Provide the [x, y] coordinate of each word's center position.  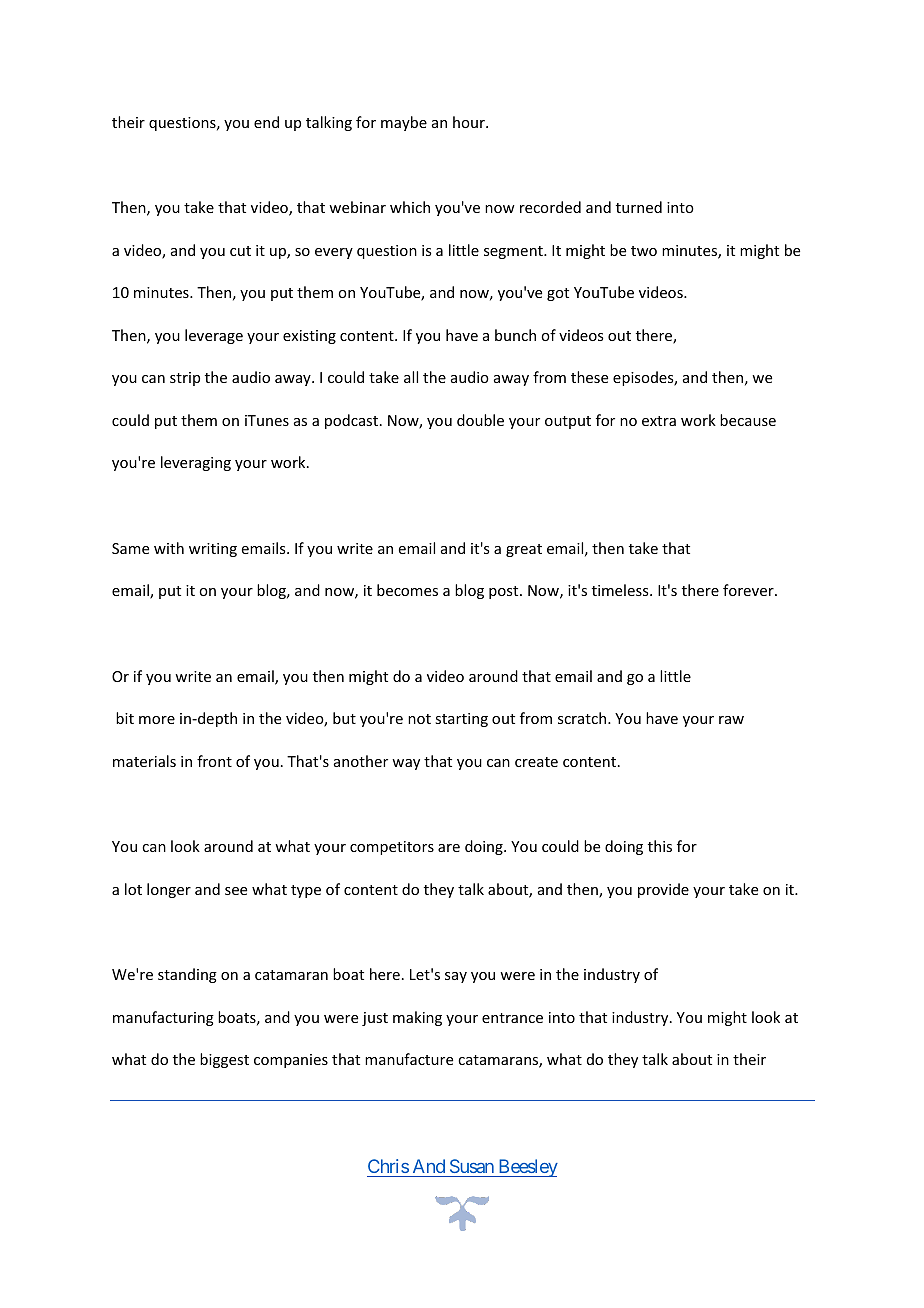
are [449, 848]
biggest [224, 1060]
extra [659, 421]
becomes [407, 590]
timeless [621, 590]
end [266, 122]
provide [663, 890]
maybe [404, 123]
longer [169, 890]
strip [185, 379]
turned [639, 207]
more [157, 720]
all [411, 377]
